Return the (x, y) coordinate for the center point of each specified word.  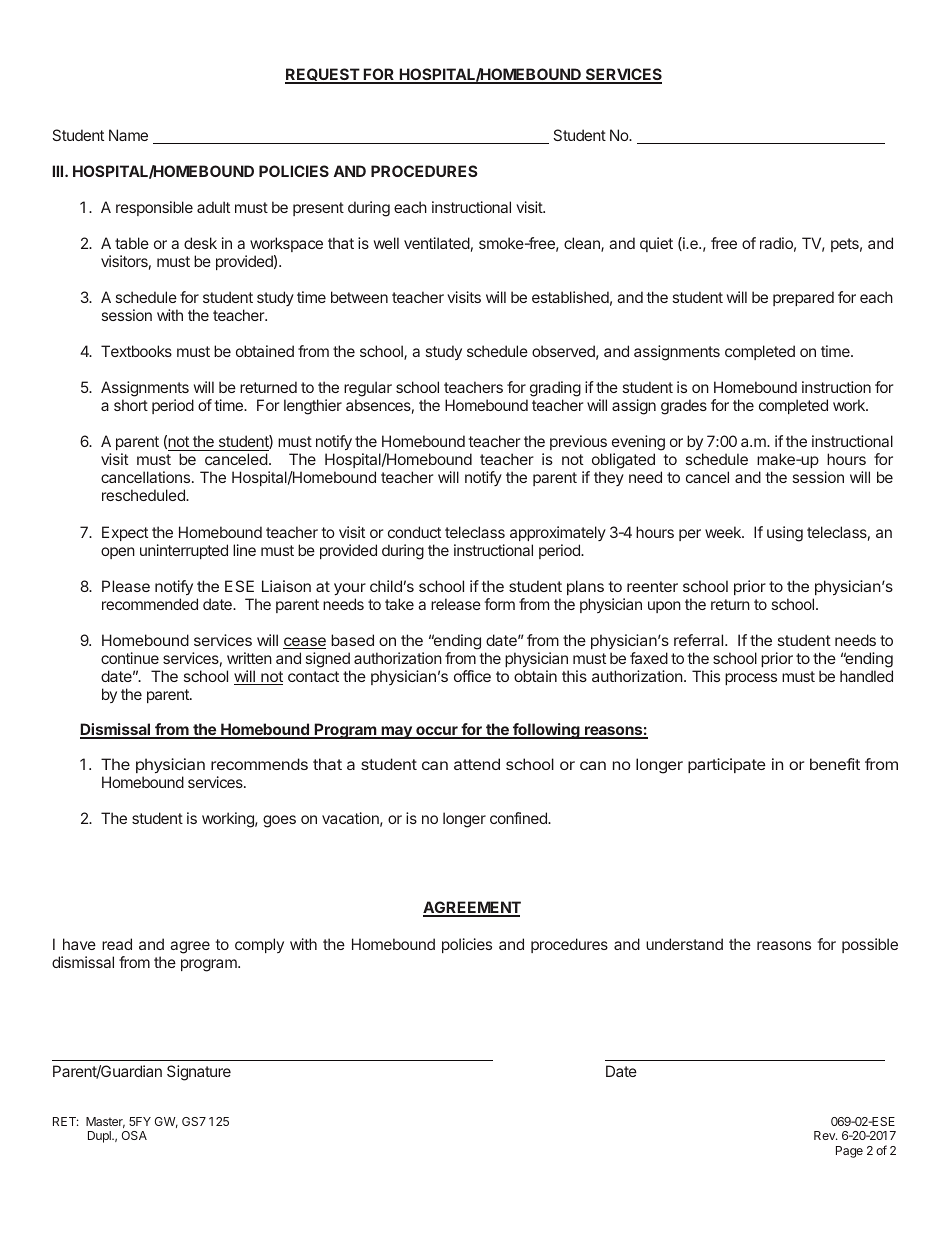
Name (128, 135)
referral (700, 640)
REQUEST (323, 76)
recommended (150, 604)
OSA (134, 1135)
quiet (656, 244)
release (456, 604)
